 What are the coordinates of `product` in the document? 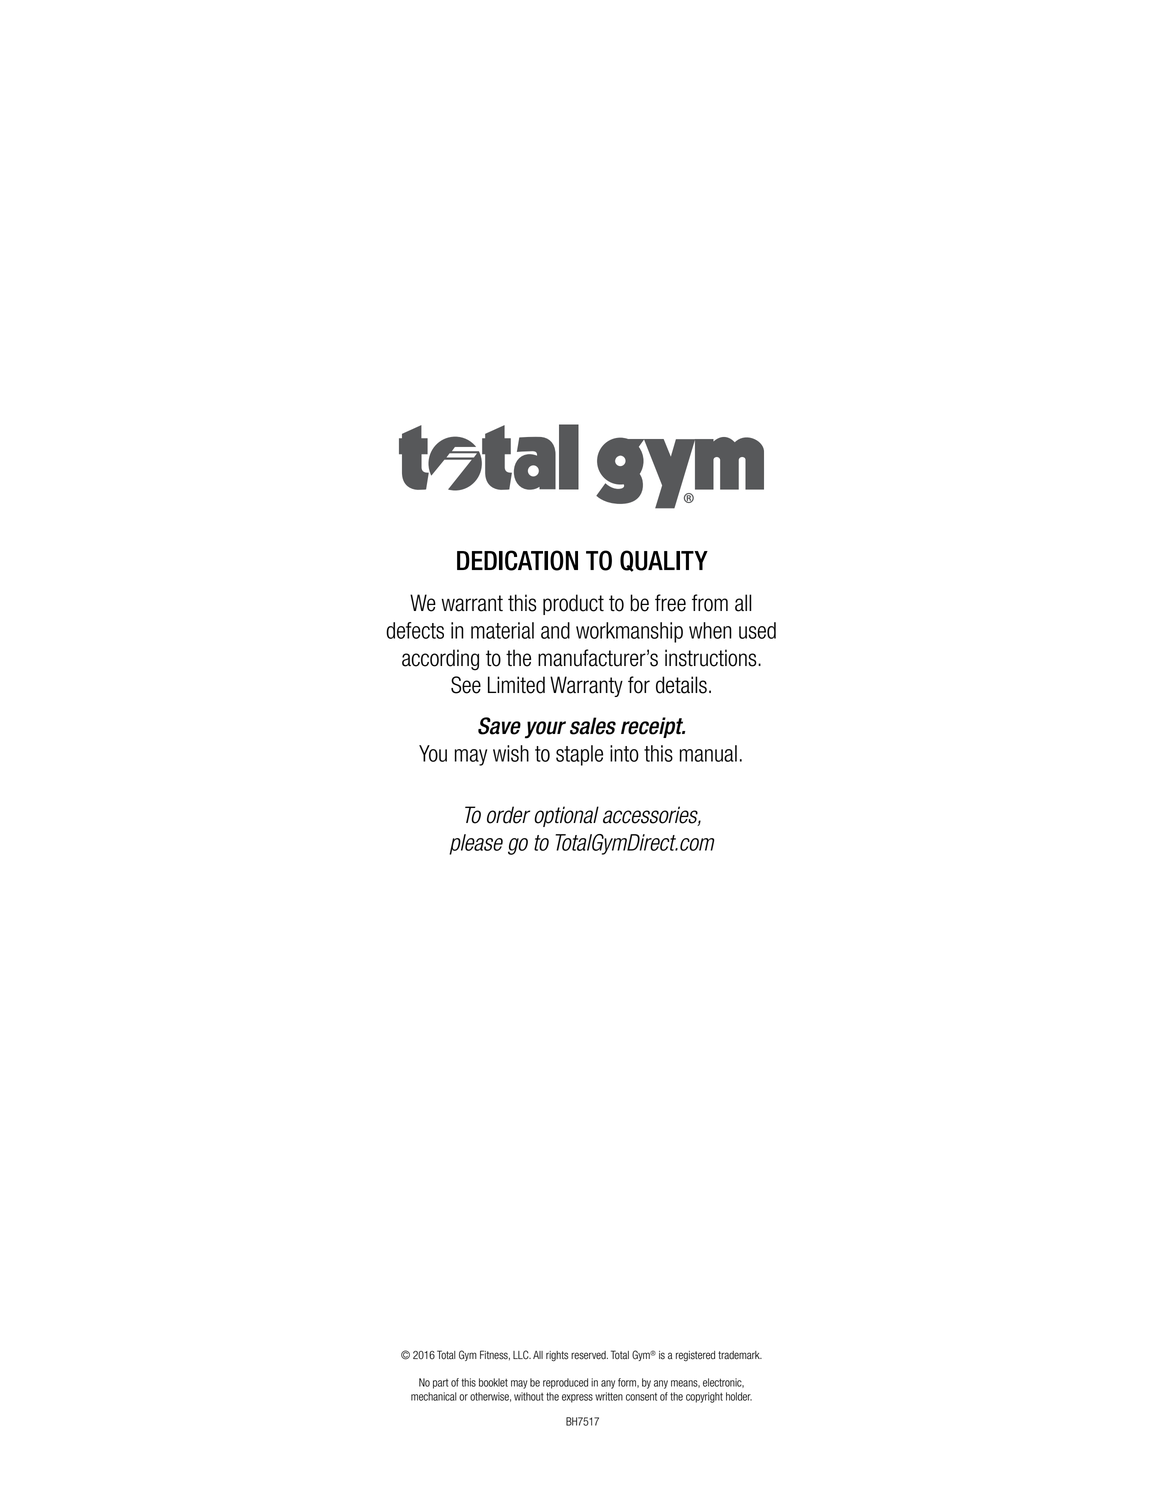 It's located at (573, 604).
